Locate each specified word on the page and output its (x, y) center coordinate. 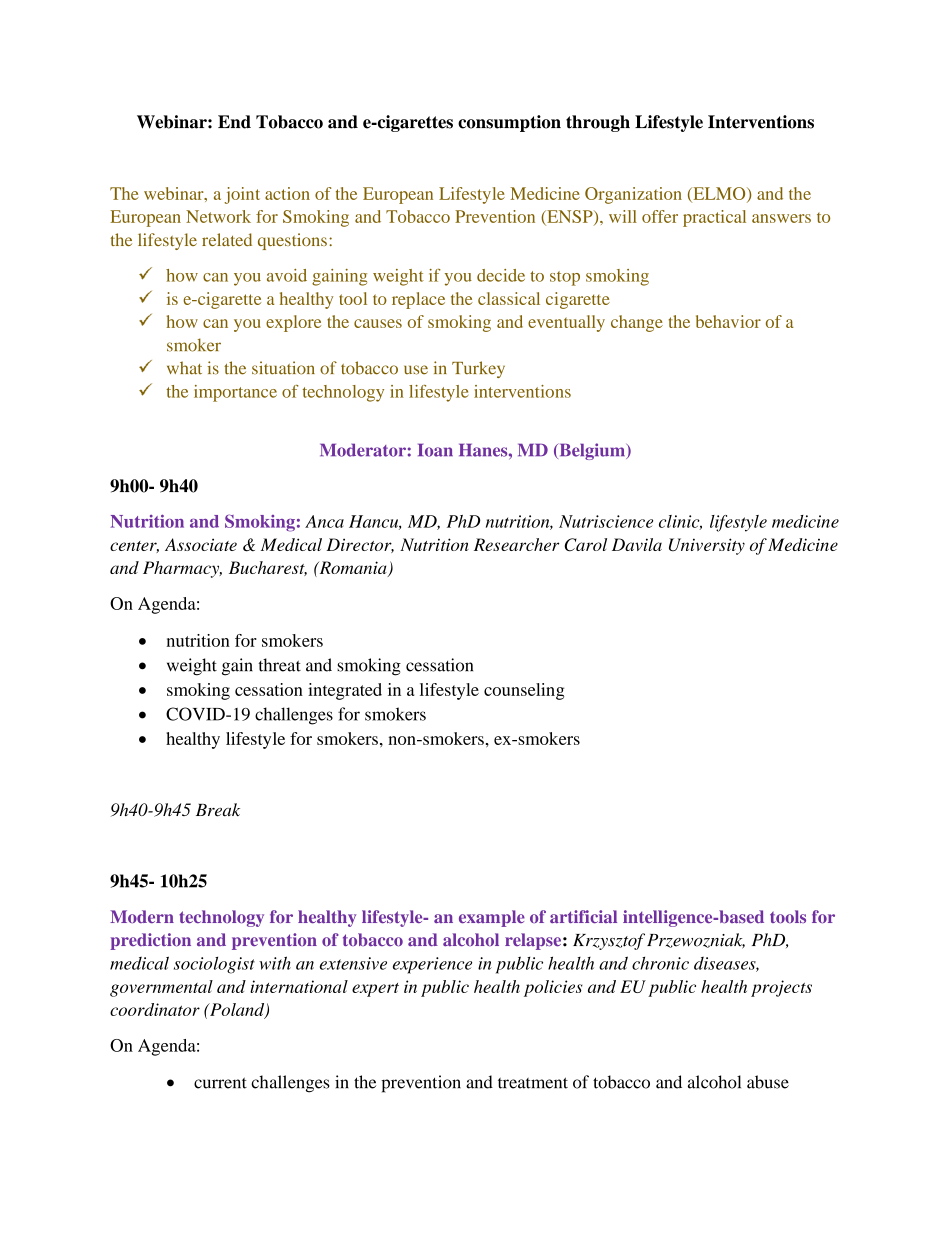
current (220, 1083)
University (707, 546)
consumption (509, 123)
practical (714, 218)
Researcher (516, 544)
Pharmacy (182, 569)
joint (242, 195)
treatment (533, 1083)
